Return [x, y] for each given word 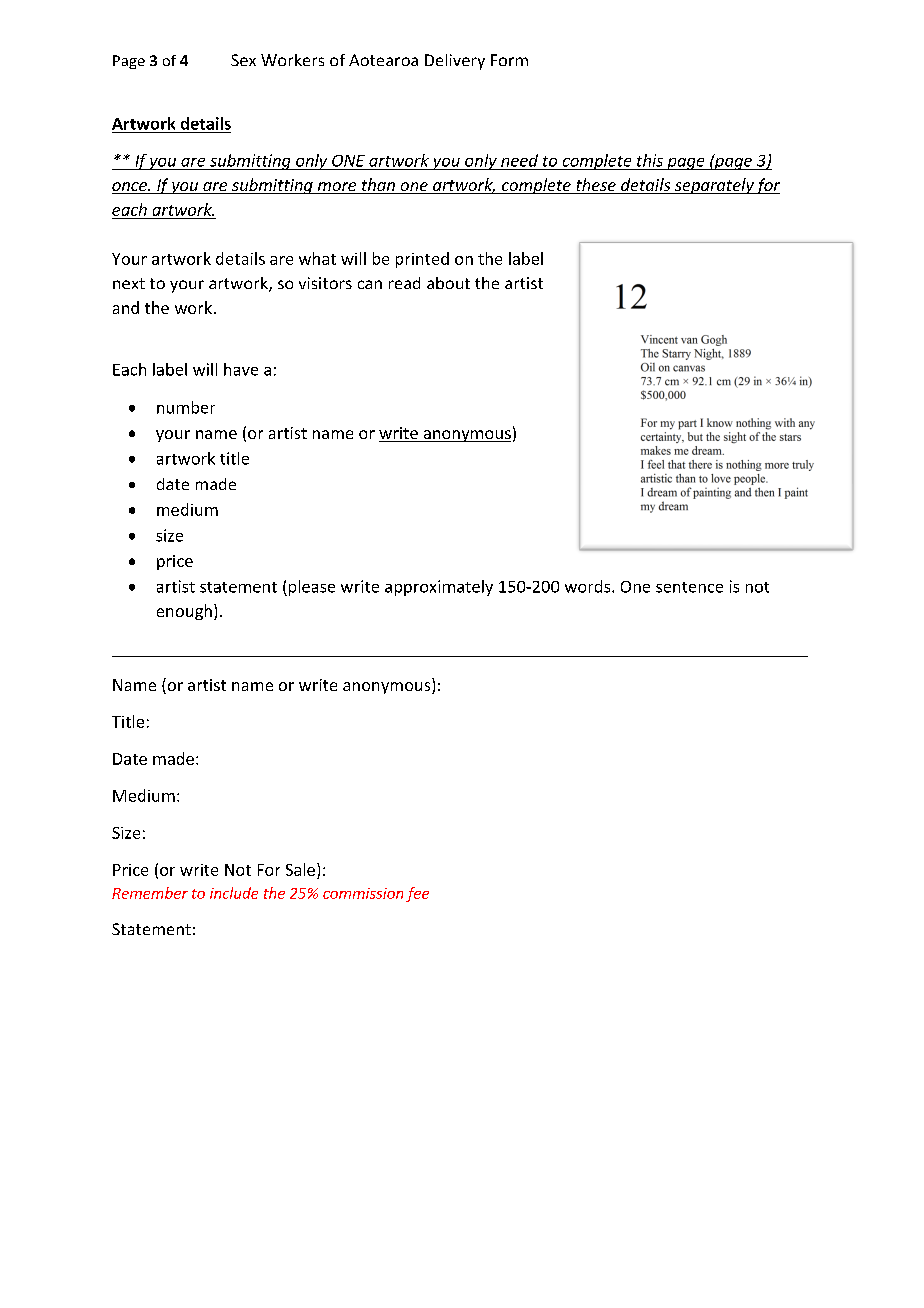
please [310, 588]
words [589, 586]
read [404, 283]
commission [363, 893]
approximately [439, 588]
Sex [243, 60]
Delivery [455, 62]
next [129, 283]
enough [184, 612]
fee [417, 894]
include [234, 893]
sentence [689, 587]
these [596, 186]
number [186, 407]
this [650, 160]
